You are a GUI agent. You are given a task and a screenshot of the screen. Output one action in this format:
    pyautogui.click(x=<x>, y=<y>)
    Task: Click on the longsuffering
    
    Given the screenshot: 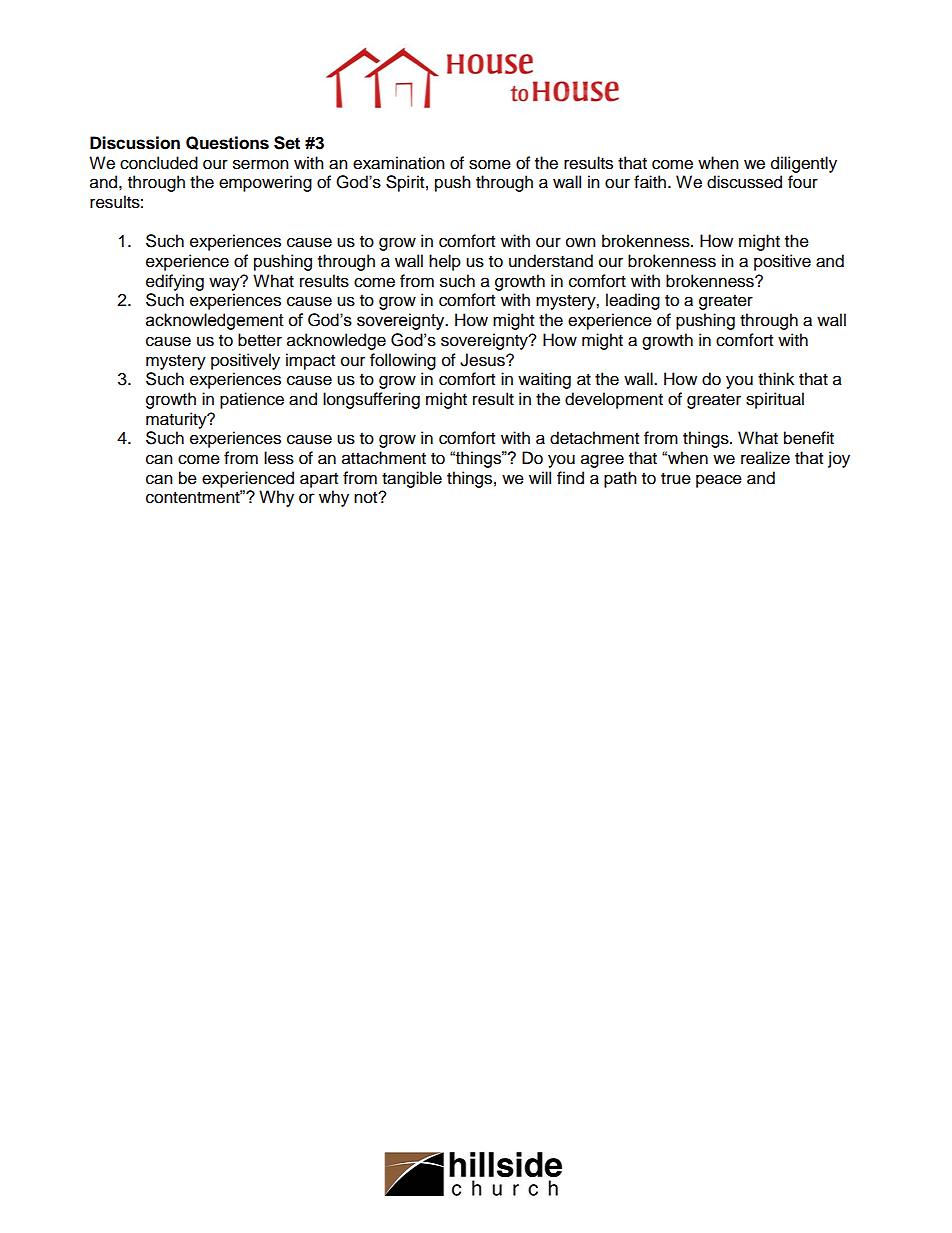 What is the action you would take?
    pyautogui.click(x=371, y=400)
